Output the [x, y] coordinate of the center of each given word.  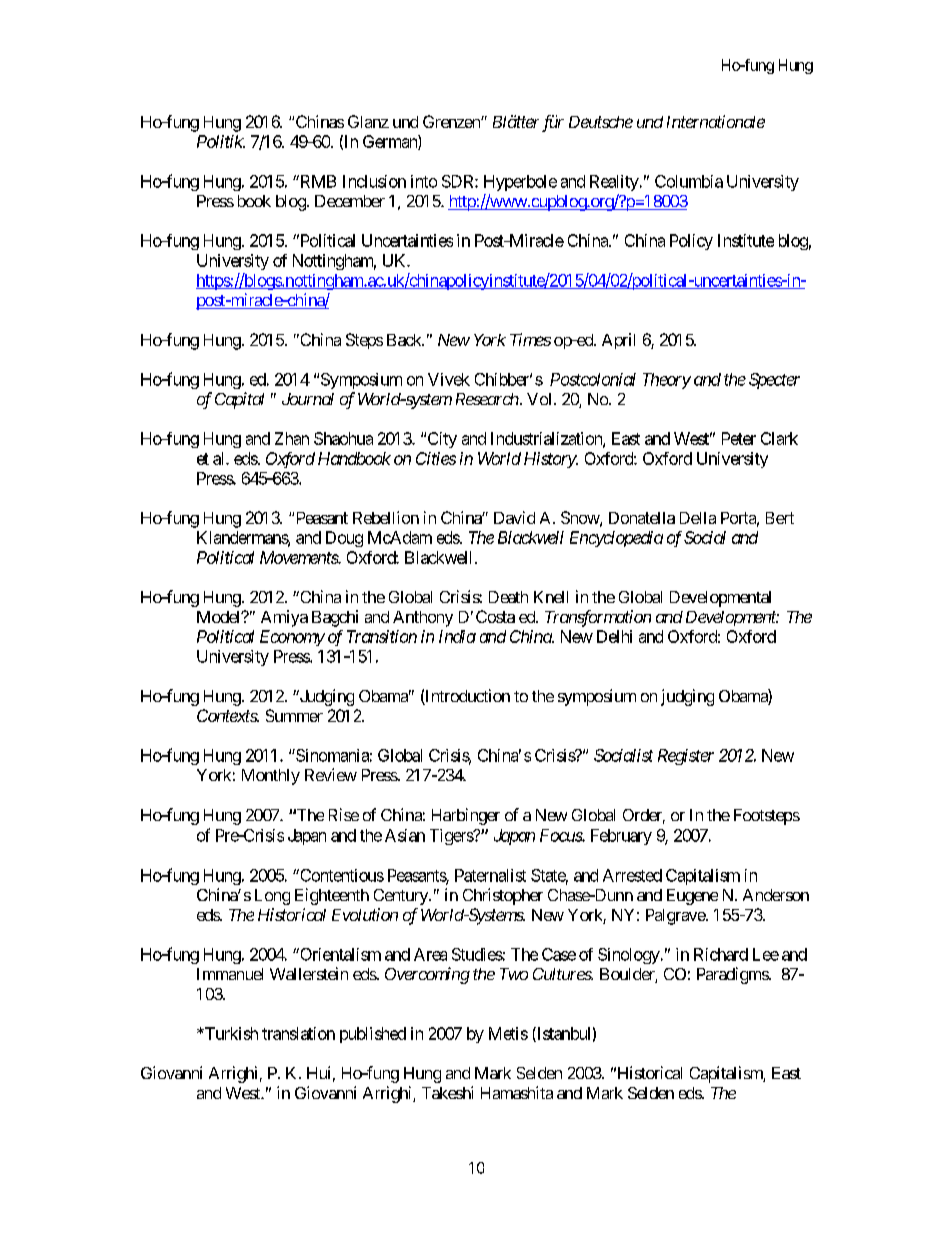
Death [508, 597]
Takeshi [447, 1092]
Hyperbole [520, 183]
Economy [292, 638]
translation [298, 1033]
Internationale [716, 121]
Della [698, 518]
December [350, 201]
